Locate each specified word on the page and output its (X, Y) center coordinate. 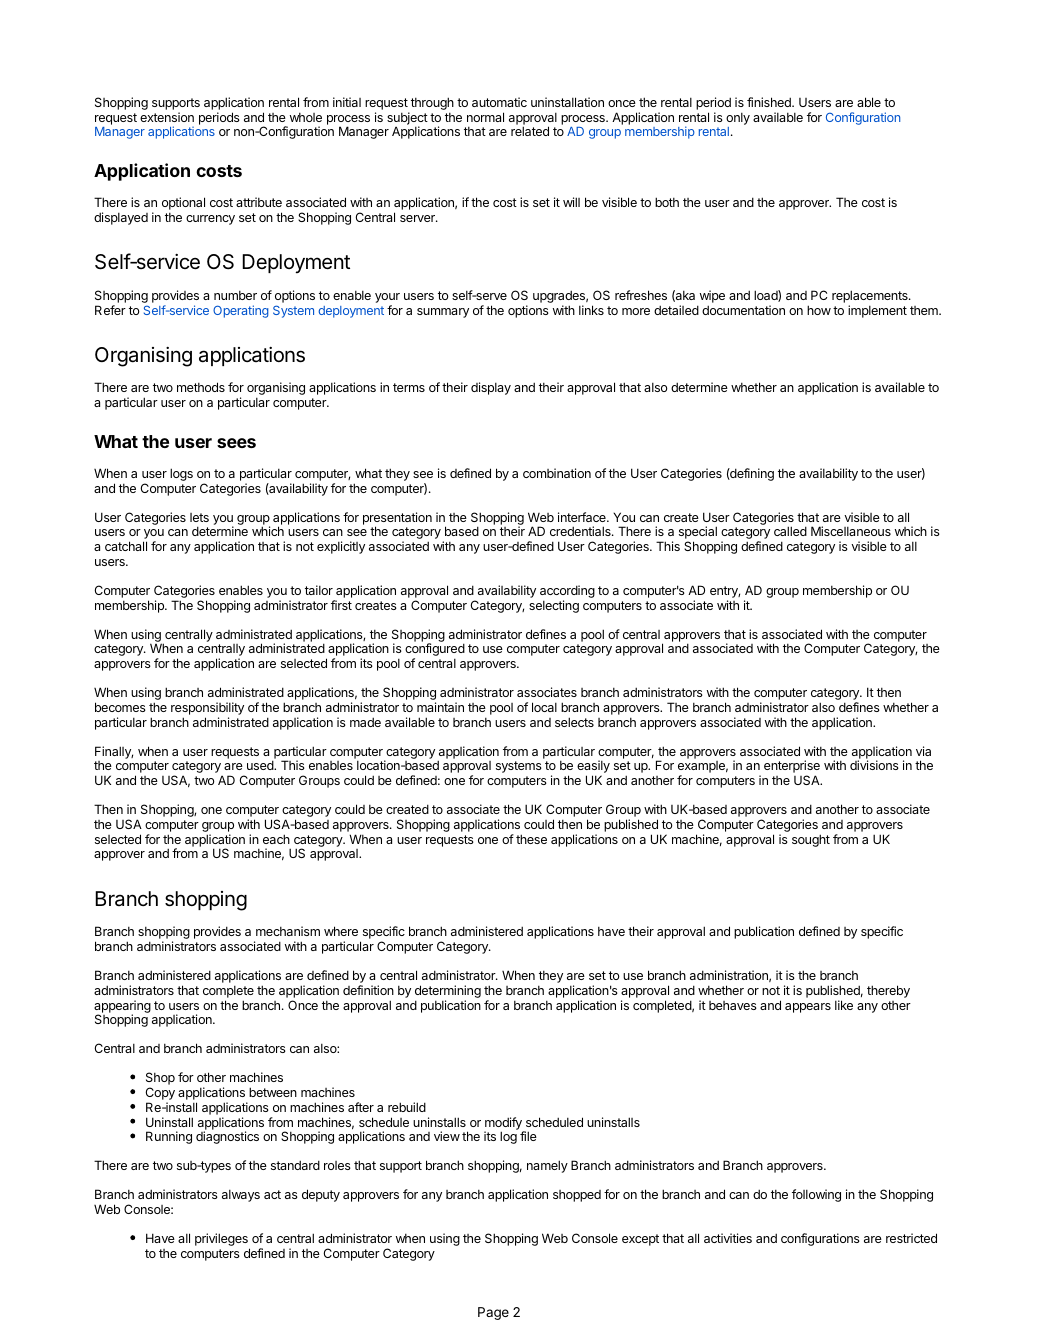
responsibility (207, 710)
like (844, 1005)
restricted (911, 1238)
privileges (222, 1241)
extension (167, 117)
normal (485, 117)
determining (448, 993)
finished (770, 102)
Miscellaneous (851, 531)
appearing (122, 1007)
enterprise (792, 768)
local (544, 707)
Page (493, 1313)
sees (236, 443)
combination (557, 473)
